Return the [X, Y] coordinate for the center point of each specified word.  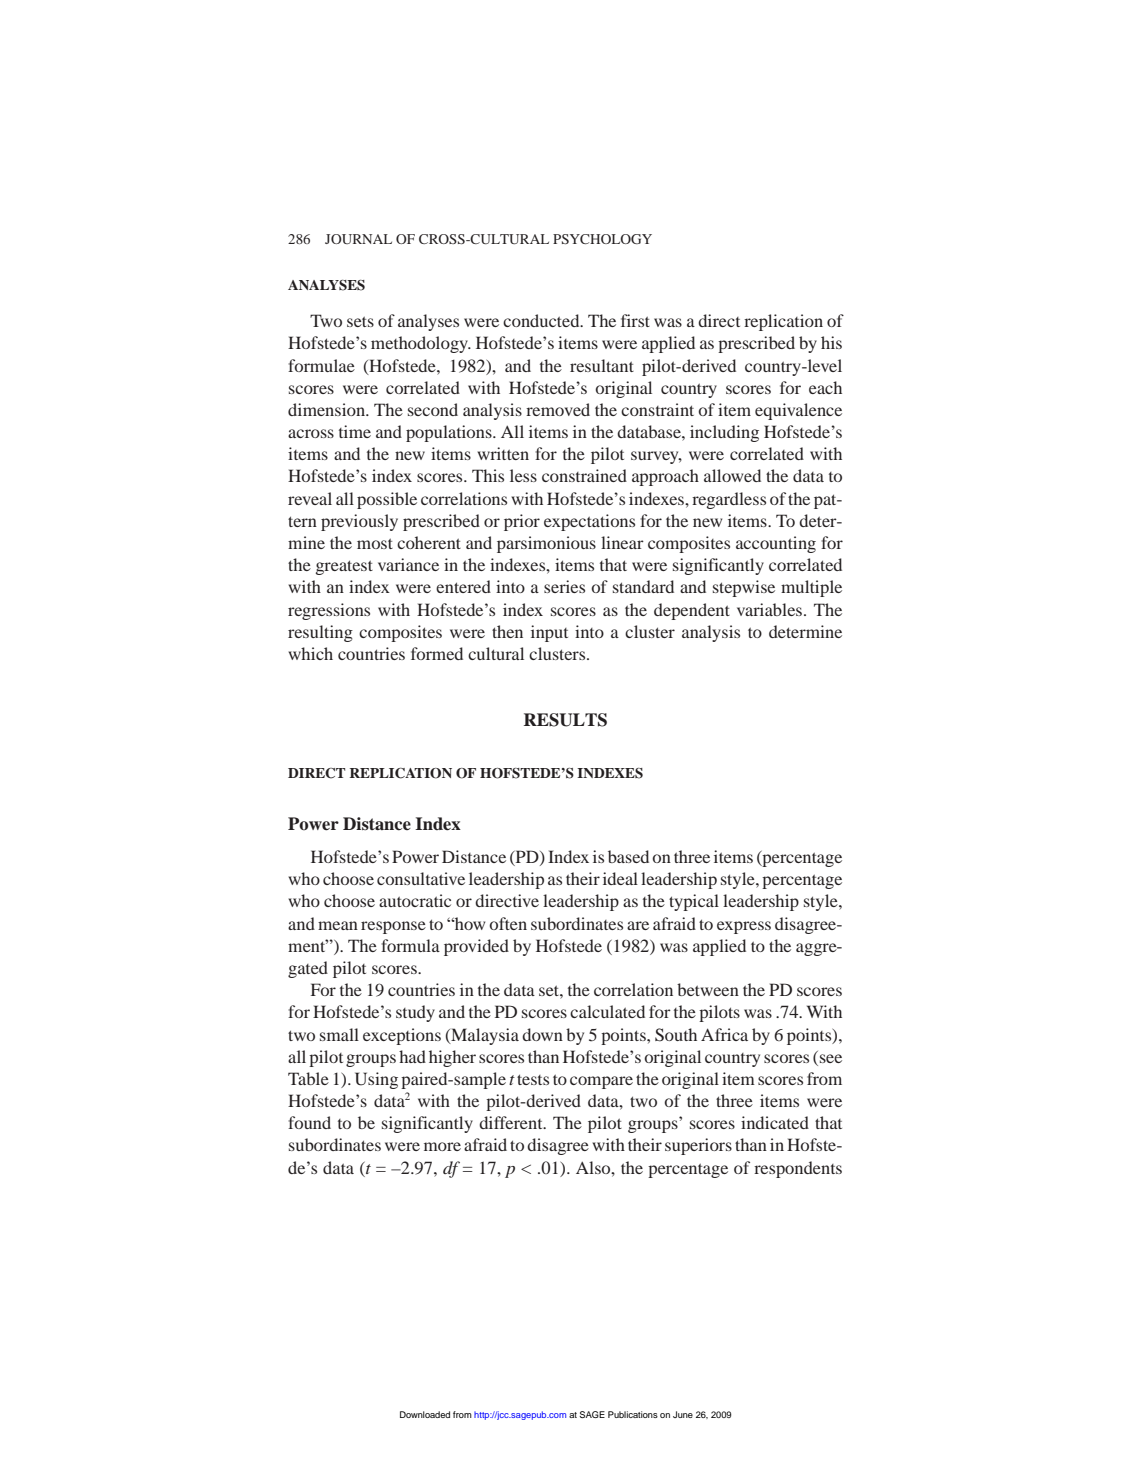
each [825, 387]
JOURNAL [358, 239]
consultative [421, 878]
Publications [633, 1414]
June [683, 1414]
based [628, 856]
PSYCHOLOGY [602, 239]
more [442, 1146]
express [744, 927]
